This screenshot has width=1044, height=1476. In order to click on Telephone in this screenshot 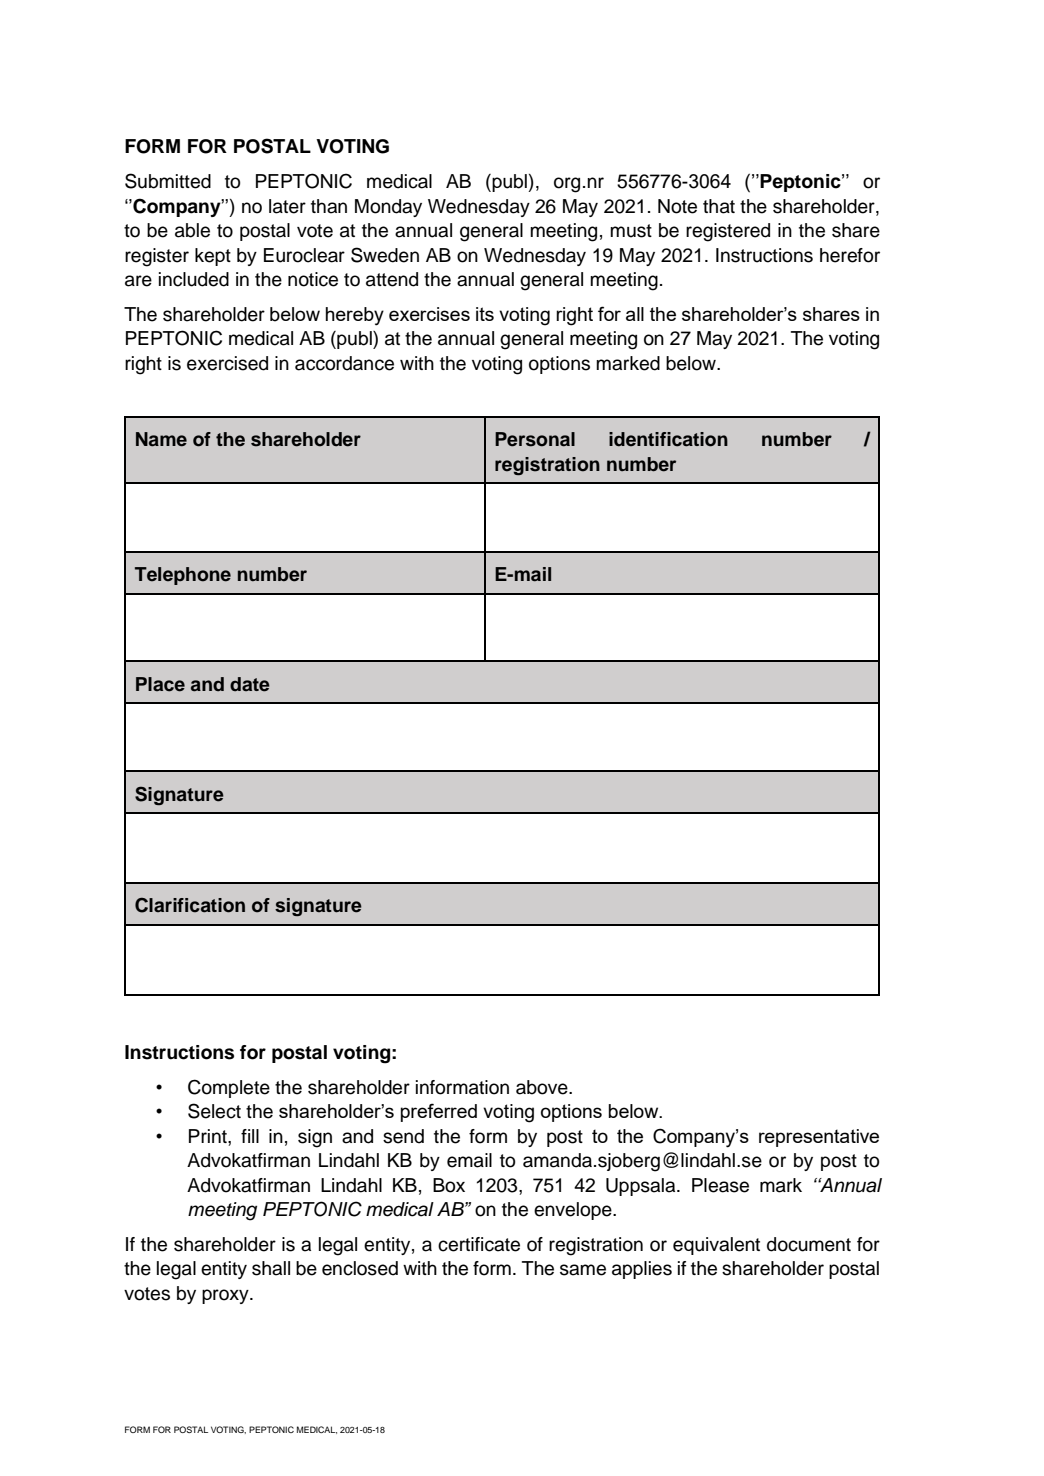, I will do `click(183, 576)`.
